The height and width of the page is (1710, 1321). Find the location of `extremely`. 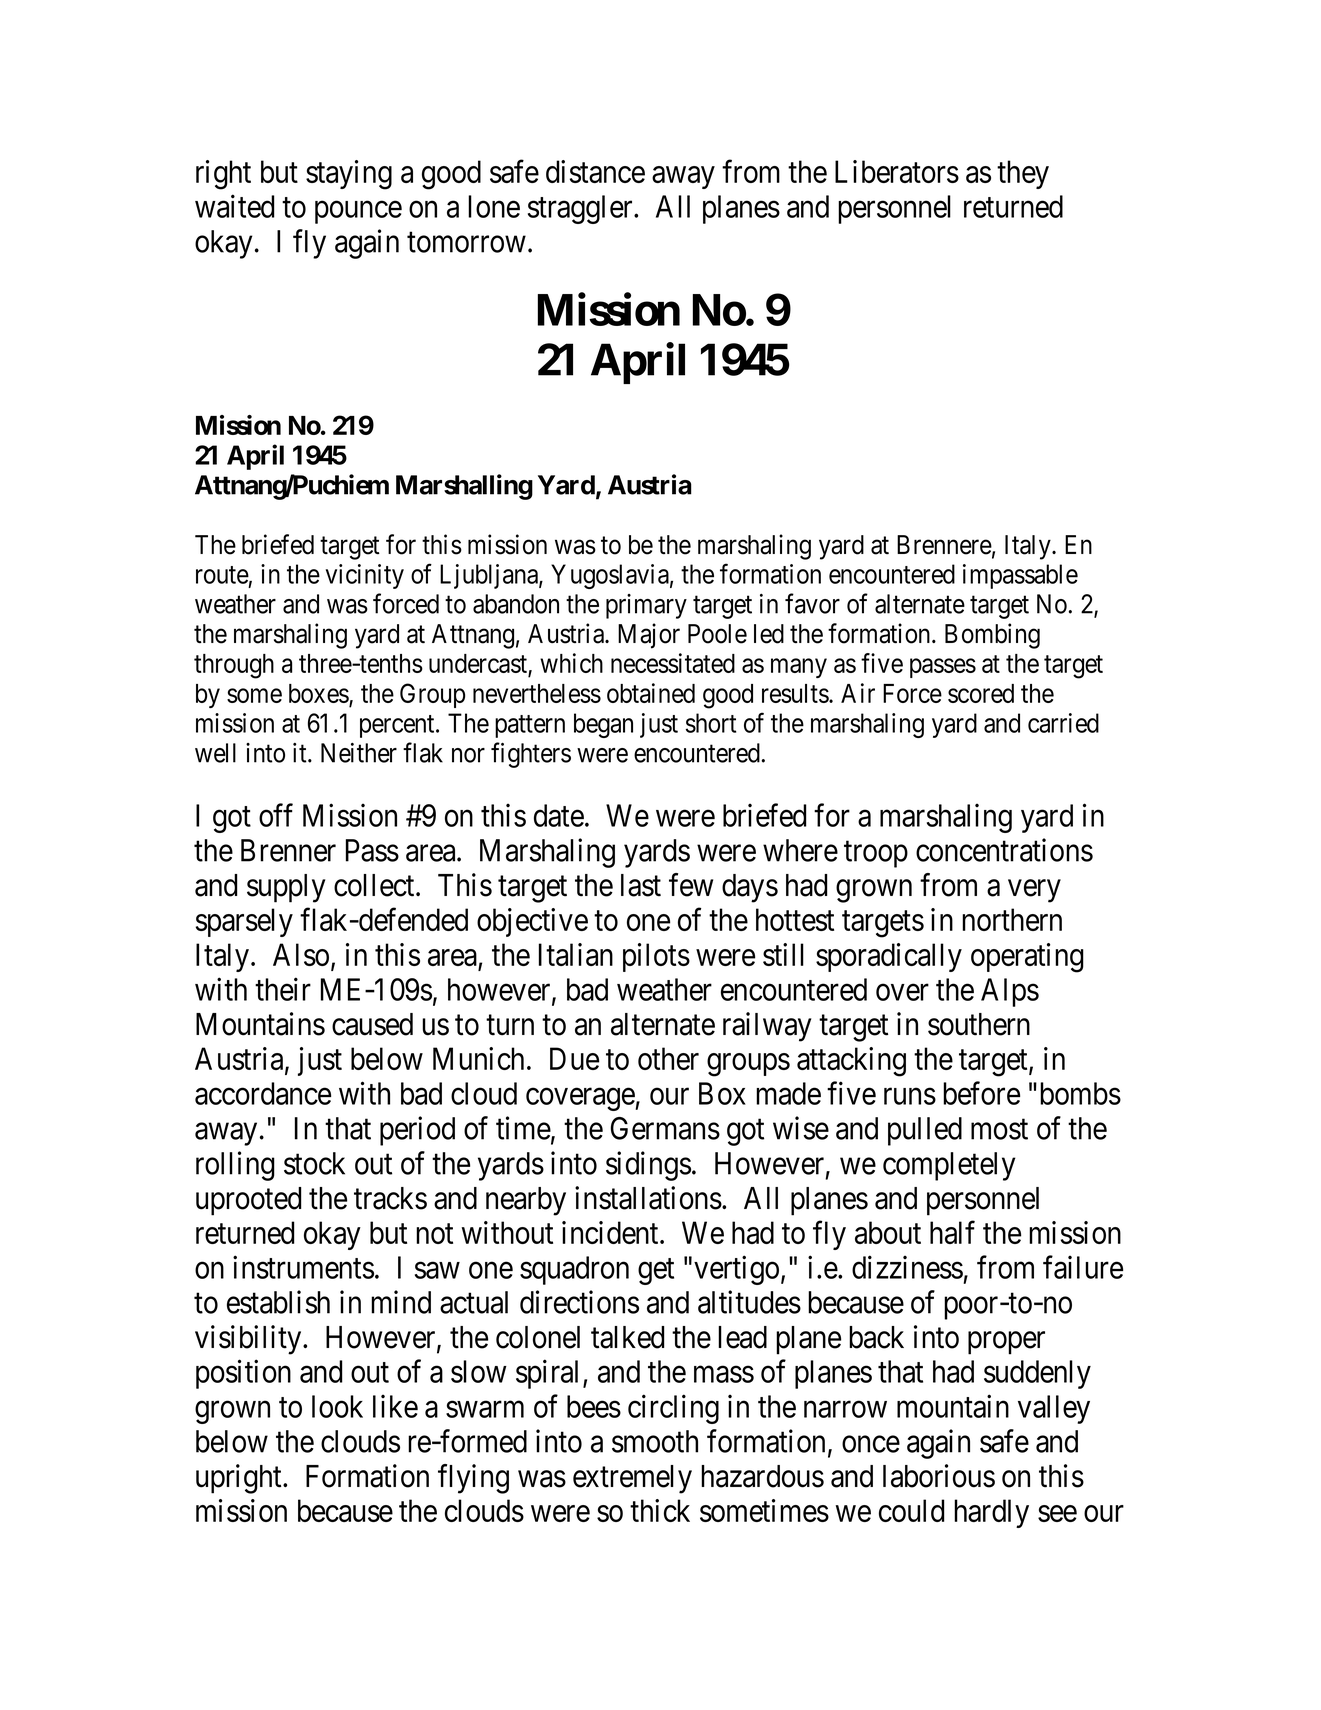

extremely is located at coordinates (632, 1479).
